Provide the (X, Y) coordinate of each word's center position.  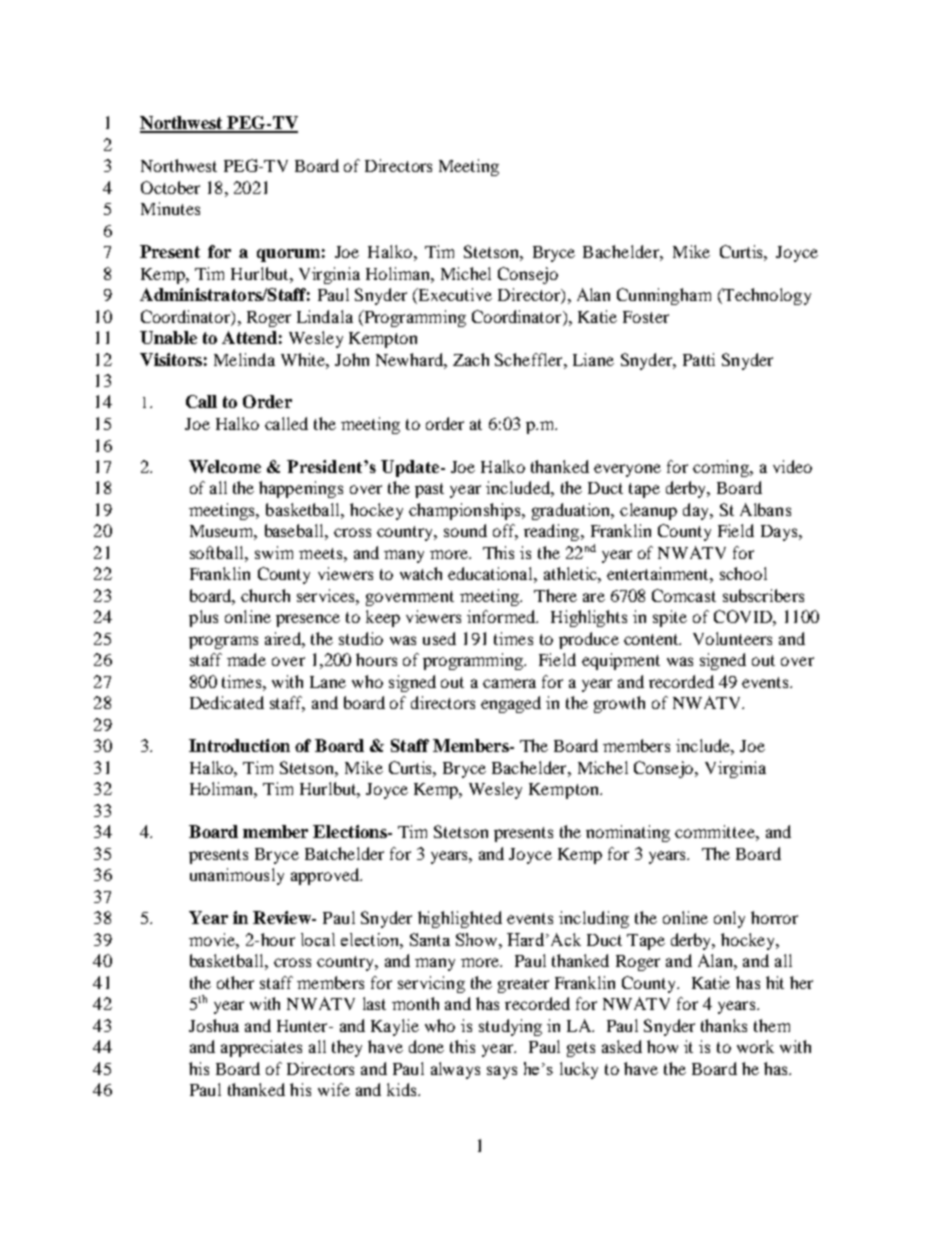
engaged (511, 704)
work (755, 1046)
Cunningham (664, 296)
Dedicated (227, 702)
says (502, 1072)
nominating (628, 833)
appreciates (261, 1048)
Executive (454, 296)
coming (722, 468)
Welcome (225, 466)
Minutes (170, 208)
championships (466, 511)
